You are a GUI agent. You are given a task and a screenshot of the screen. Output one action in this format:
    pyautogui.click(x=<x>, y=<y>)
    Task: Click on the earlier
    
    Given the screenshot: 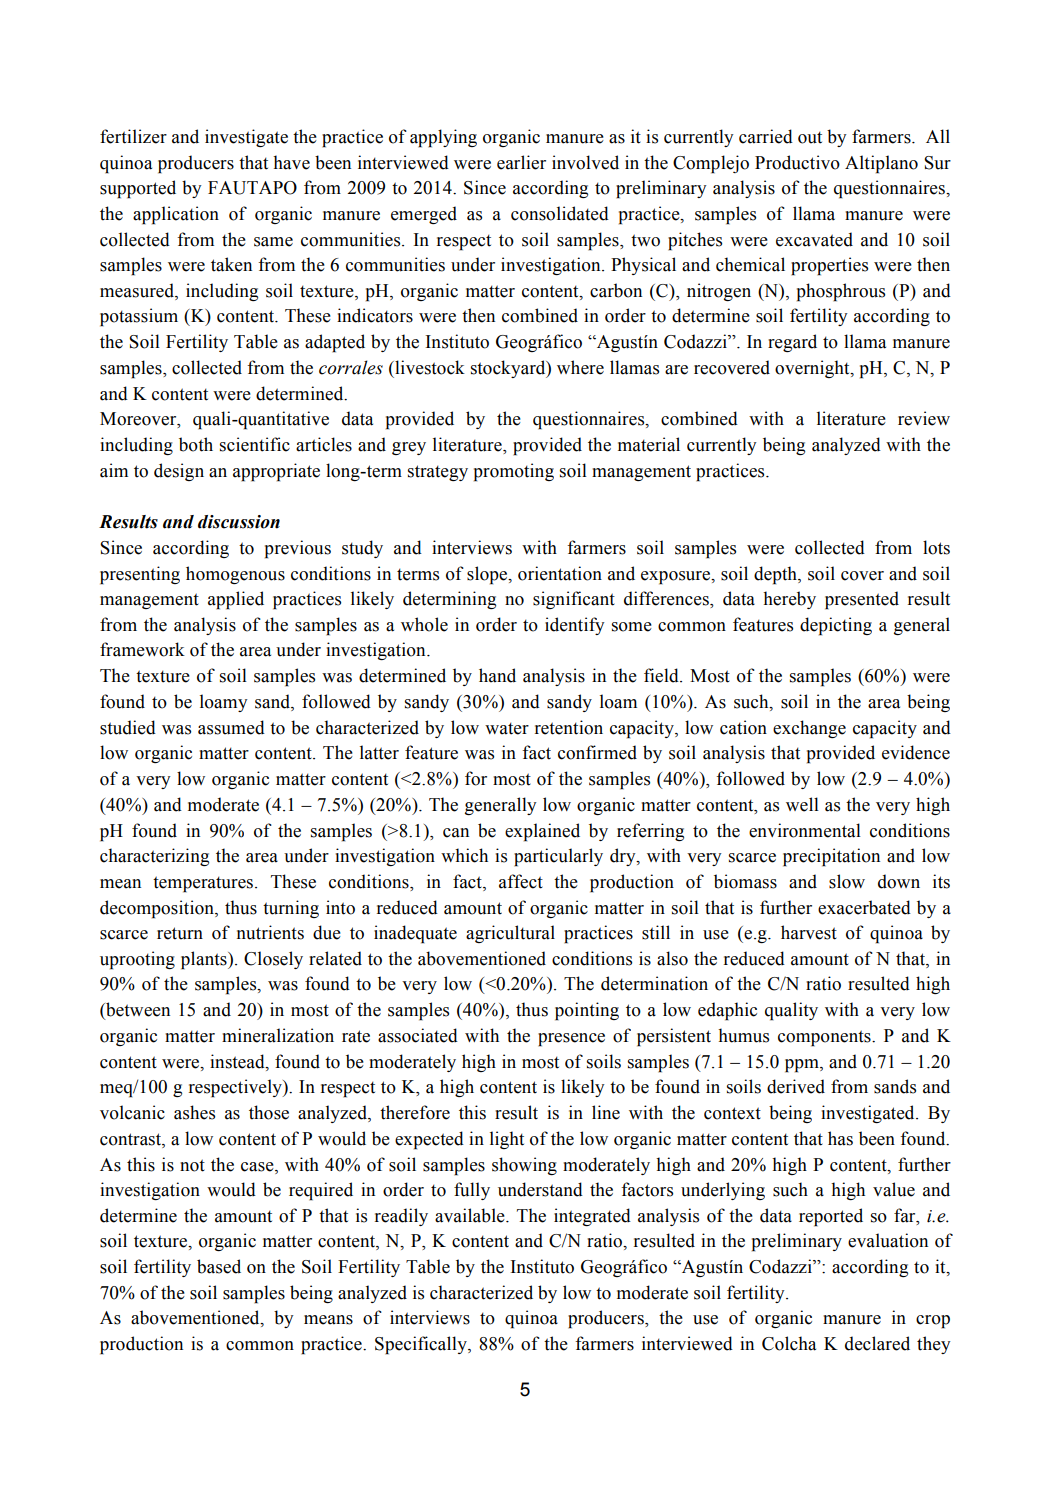 What is the action you would take?
    pyautogui.click(x=521, y=162)
